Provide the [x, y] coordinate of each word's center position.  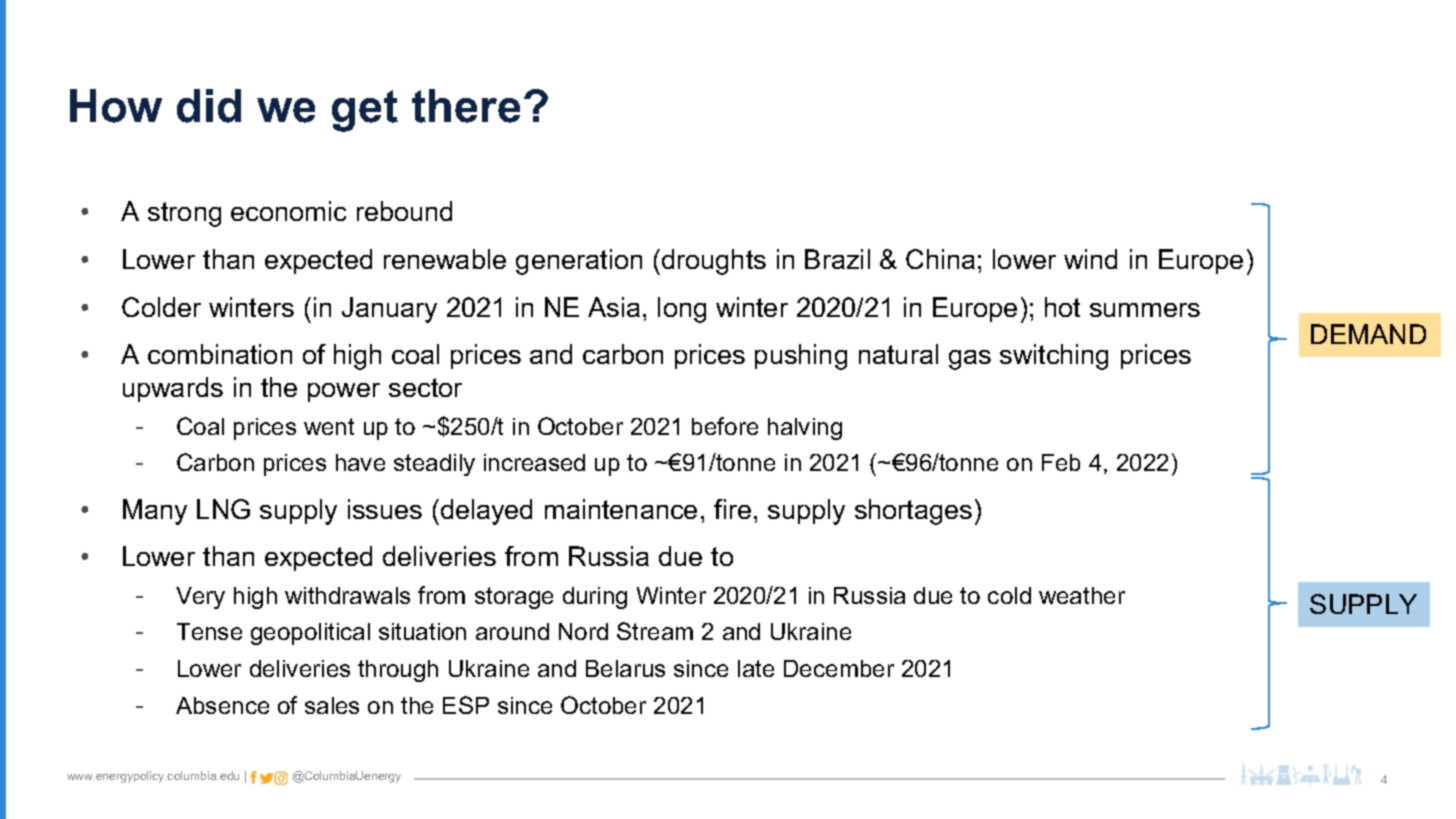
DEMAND [1368, 334]
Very [200, 598]
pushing [801, 357]
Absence [222, 705]
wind [1090, 259]
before [725, 426]
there [466, 106]
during [595, 598]
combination [220, 354]
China [940, 259]
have [360, 462]
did [209, 106]
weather [1082, 595]
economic [288, 211]
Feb [1061, 462]
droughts [714, 262]
